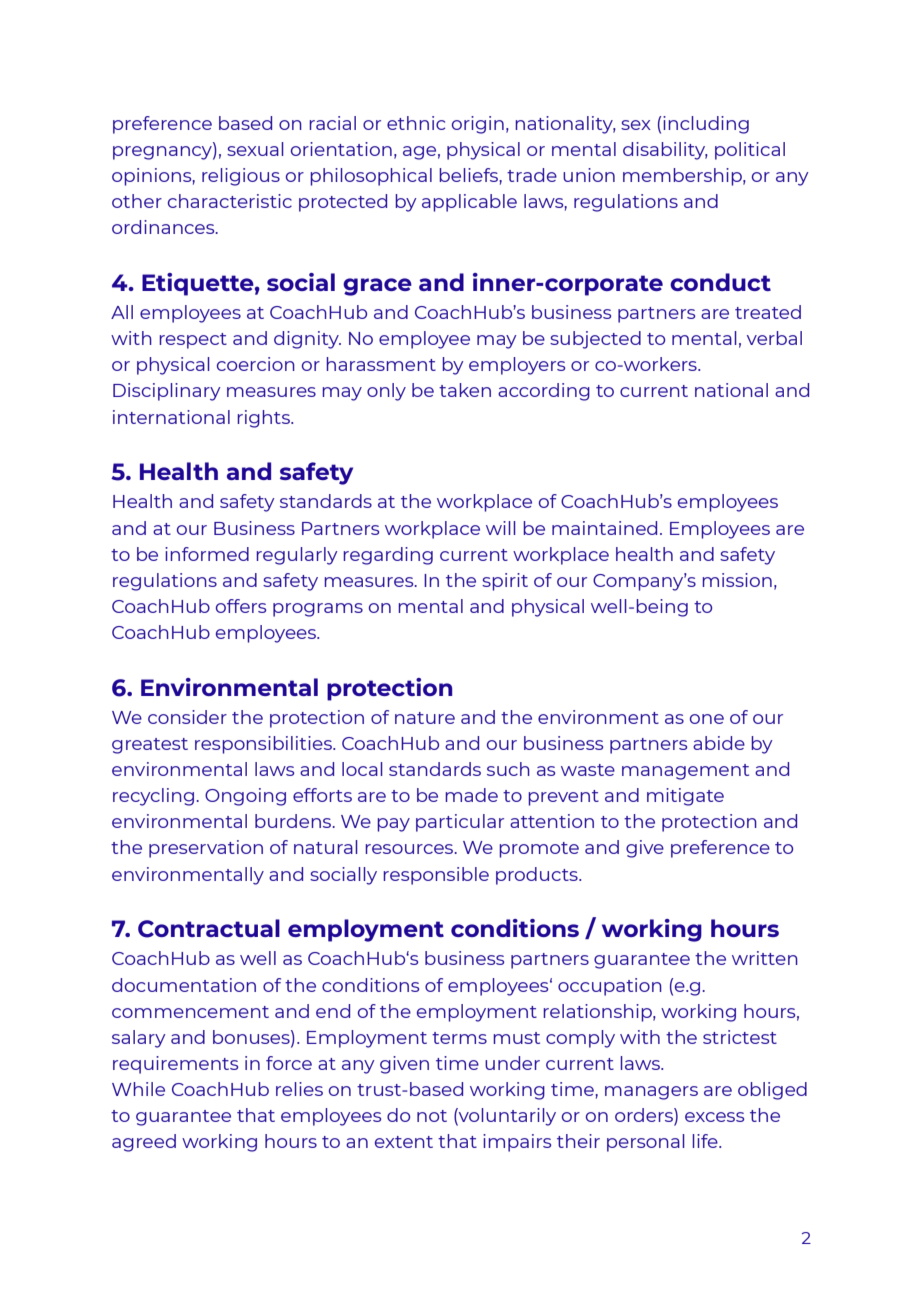 The width and height of the screenshot is (924, 1307). Describe the element at coordinates (167, 392) in the screenshot. I see `Disciplinary` at that location.
